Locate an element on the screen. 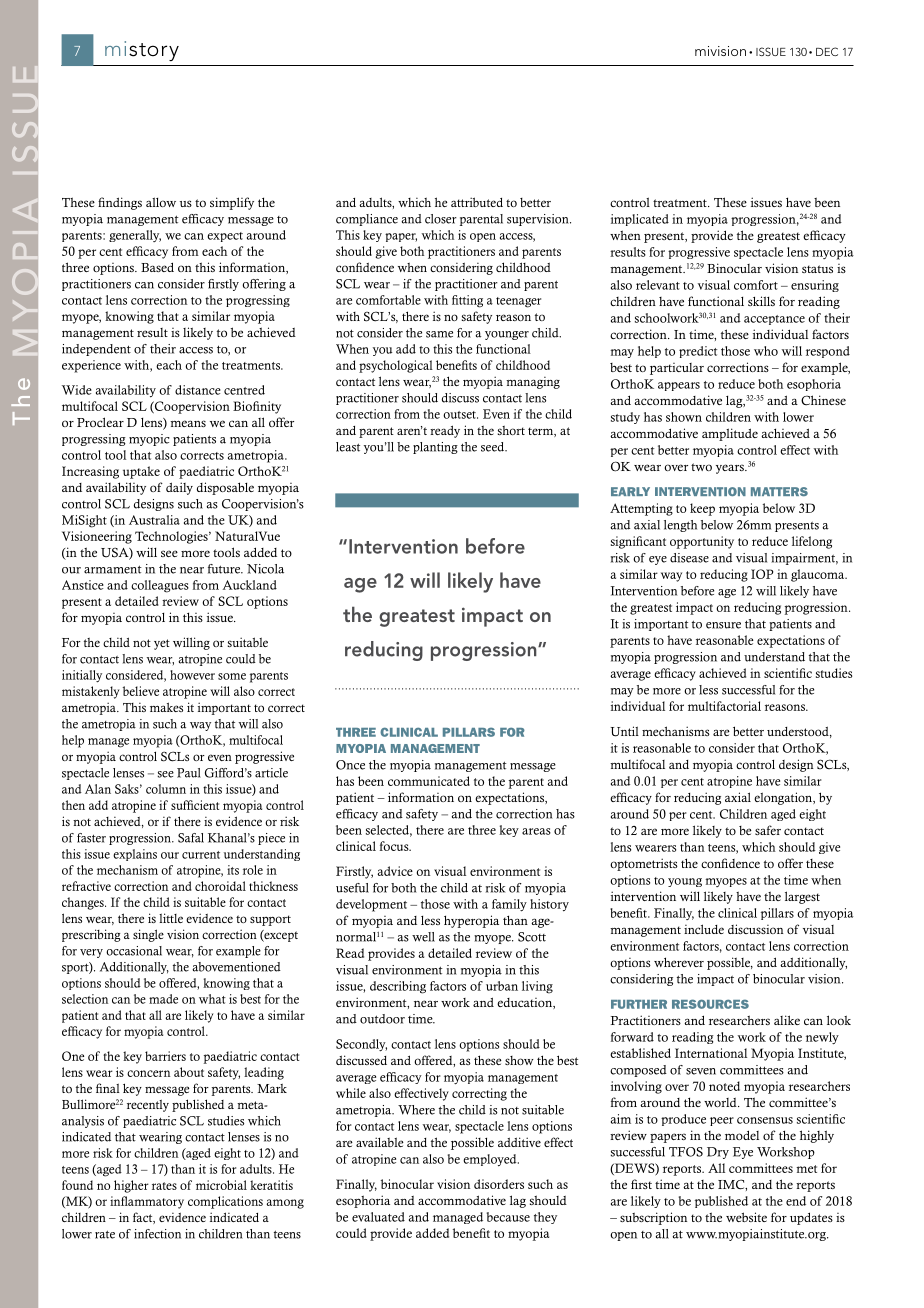 This screenshot has width=924, height=1308. yet is located at coordinates (162, 644).
